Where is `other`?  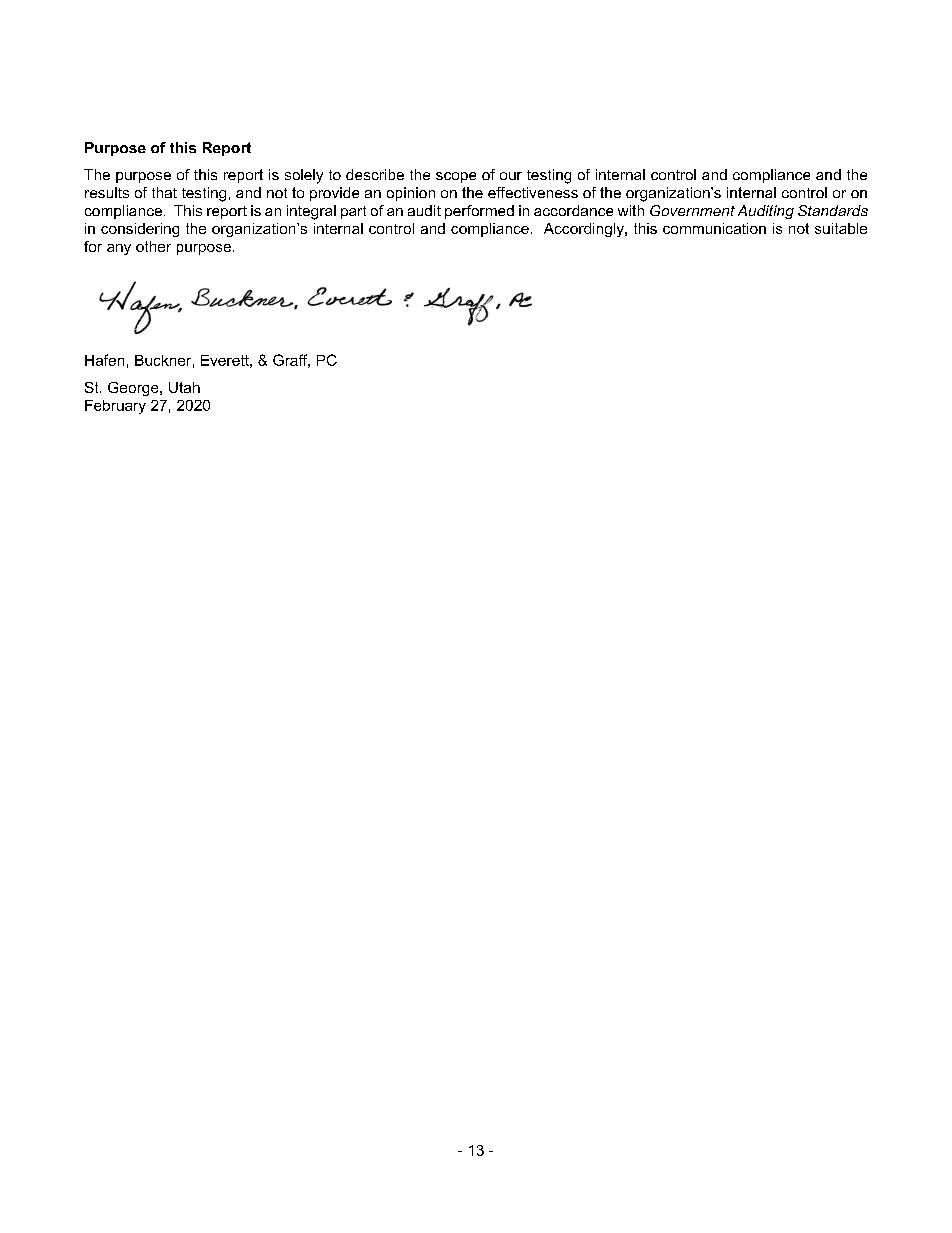
other is located at coordinates (153, 246).
